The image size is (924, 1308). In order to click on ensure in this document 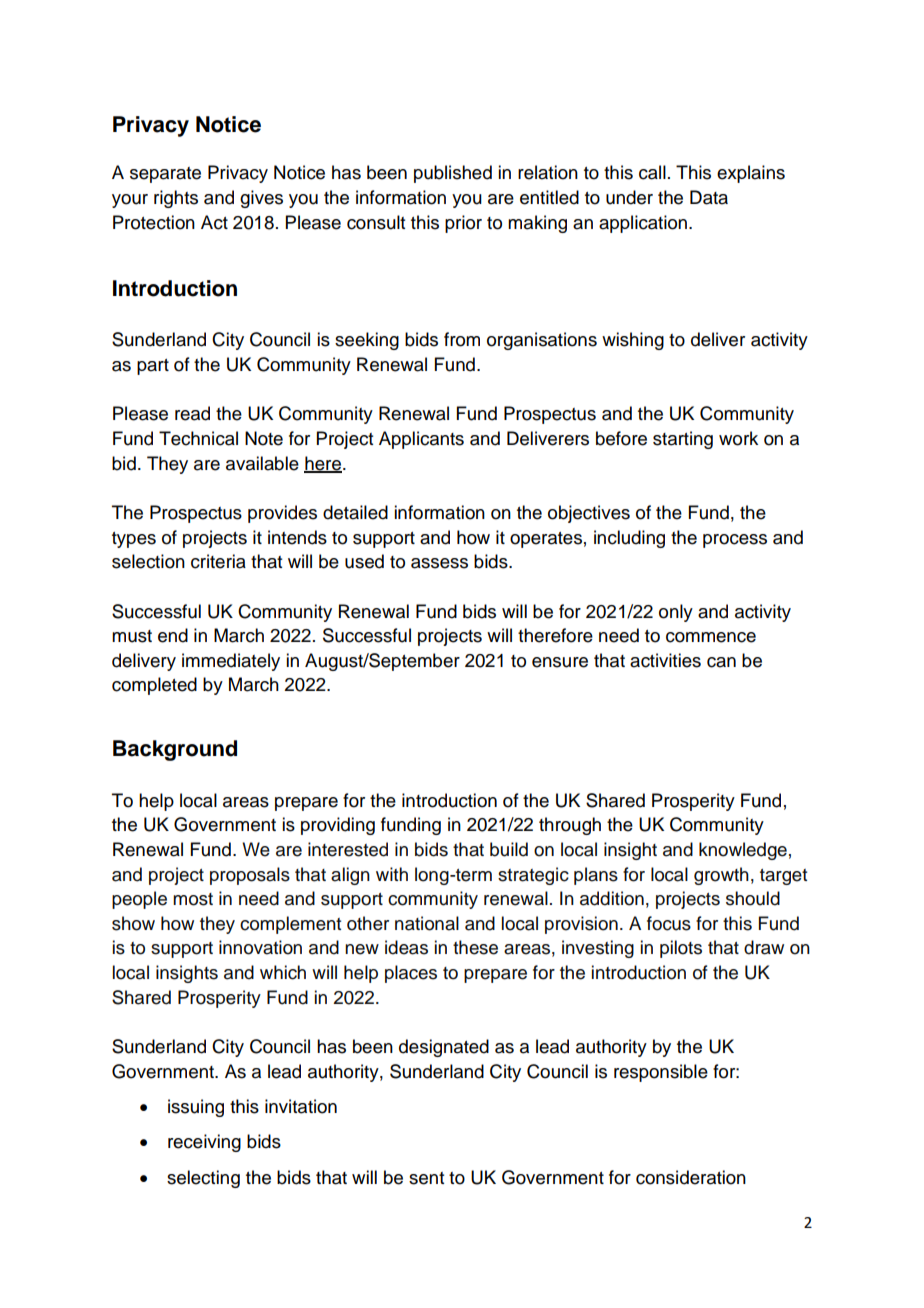, I will do `click(560, 662)`.
